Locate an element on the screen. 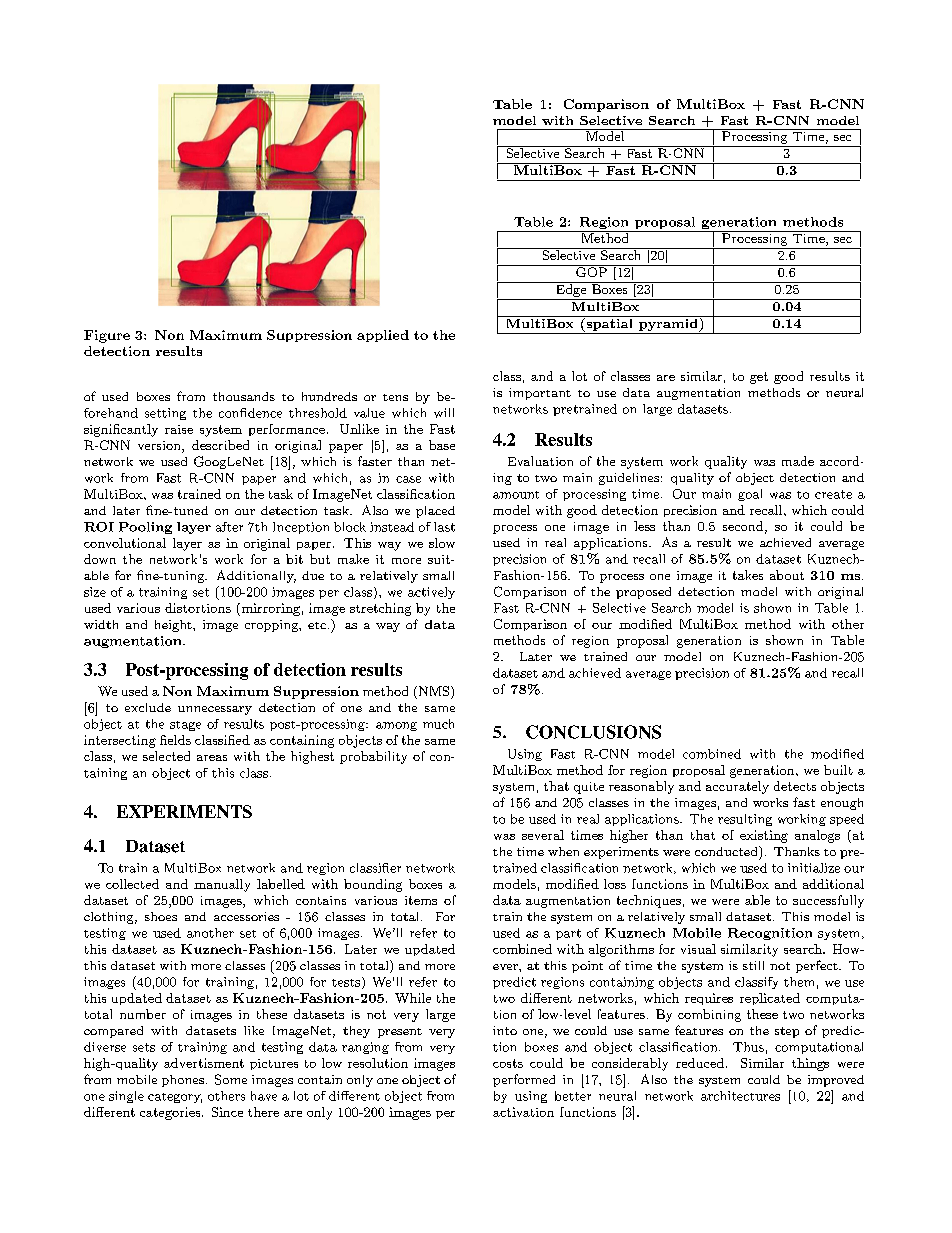 Image resolution: width=952 pixels, height=1233 pixels. Figure is located at coordinates (107, 336).
